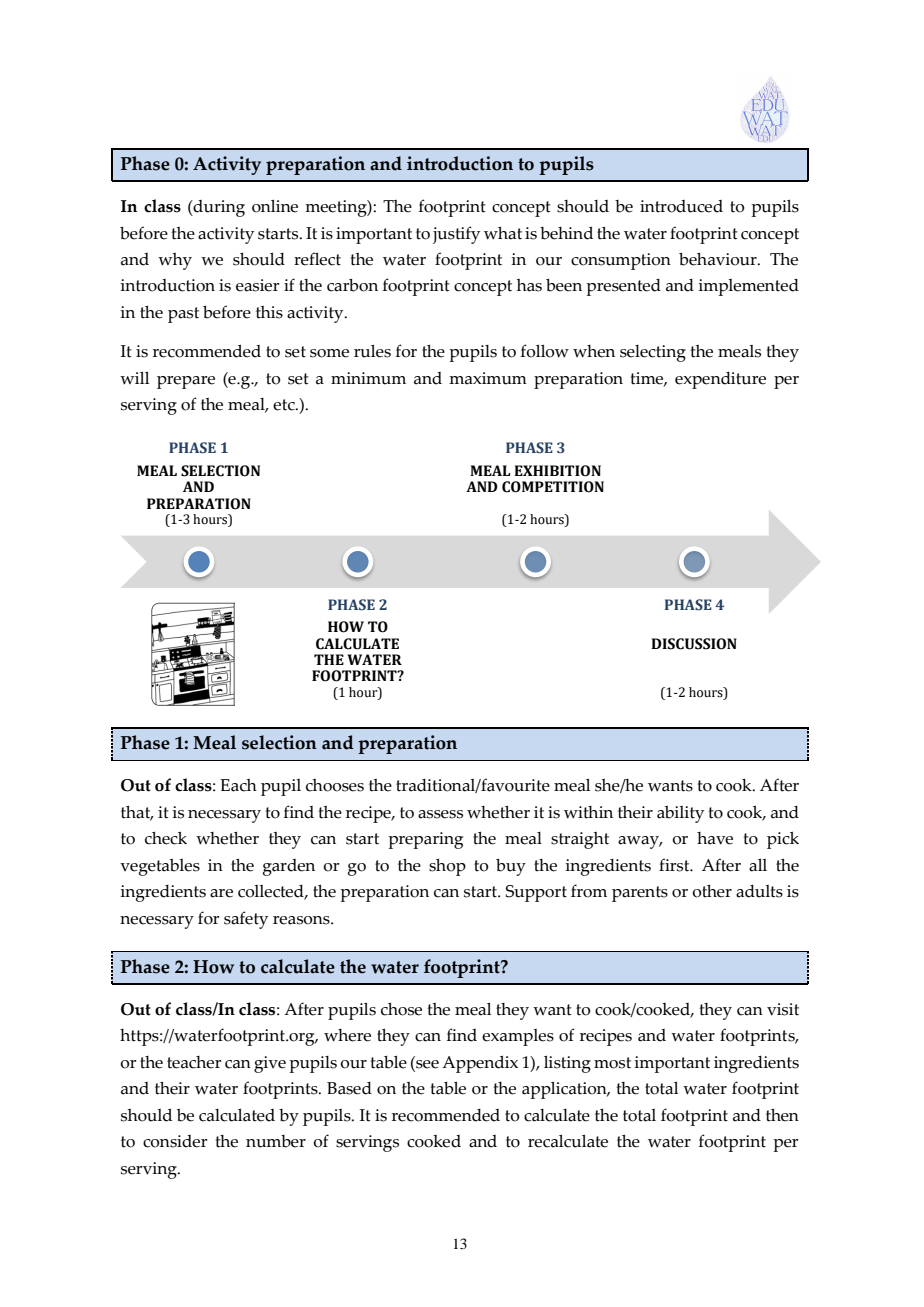 This screenshot has height=1307, width=924. I want to click on consider, so click(175, 1141).
